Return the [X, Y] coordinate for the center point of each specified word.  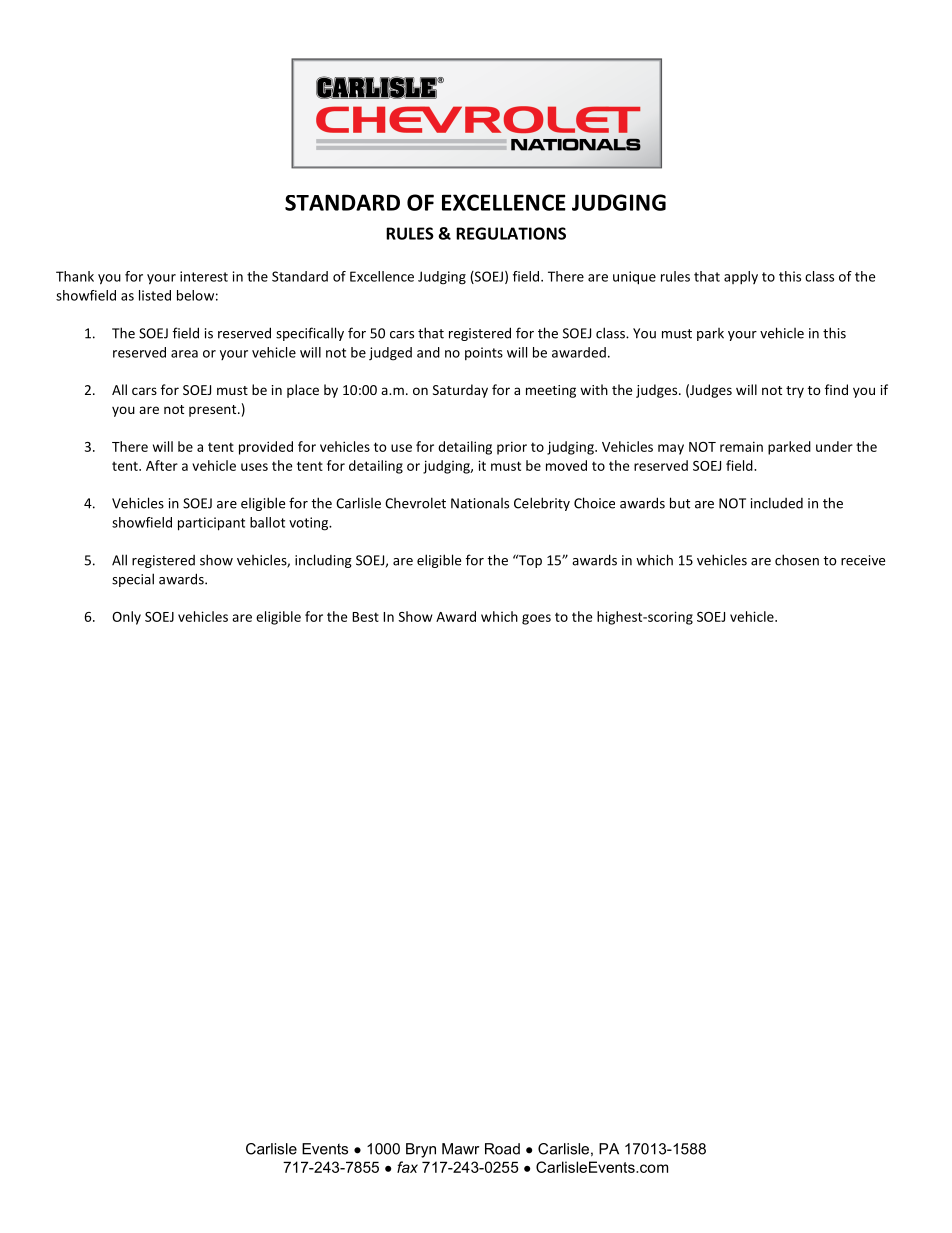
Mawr [460, 1149]
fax [407, 1167]
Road [502, 1149]
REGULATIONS [511, 233]
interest [204, 276]
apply [741, 278]
